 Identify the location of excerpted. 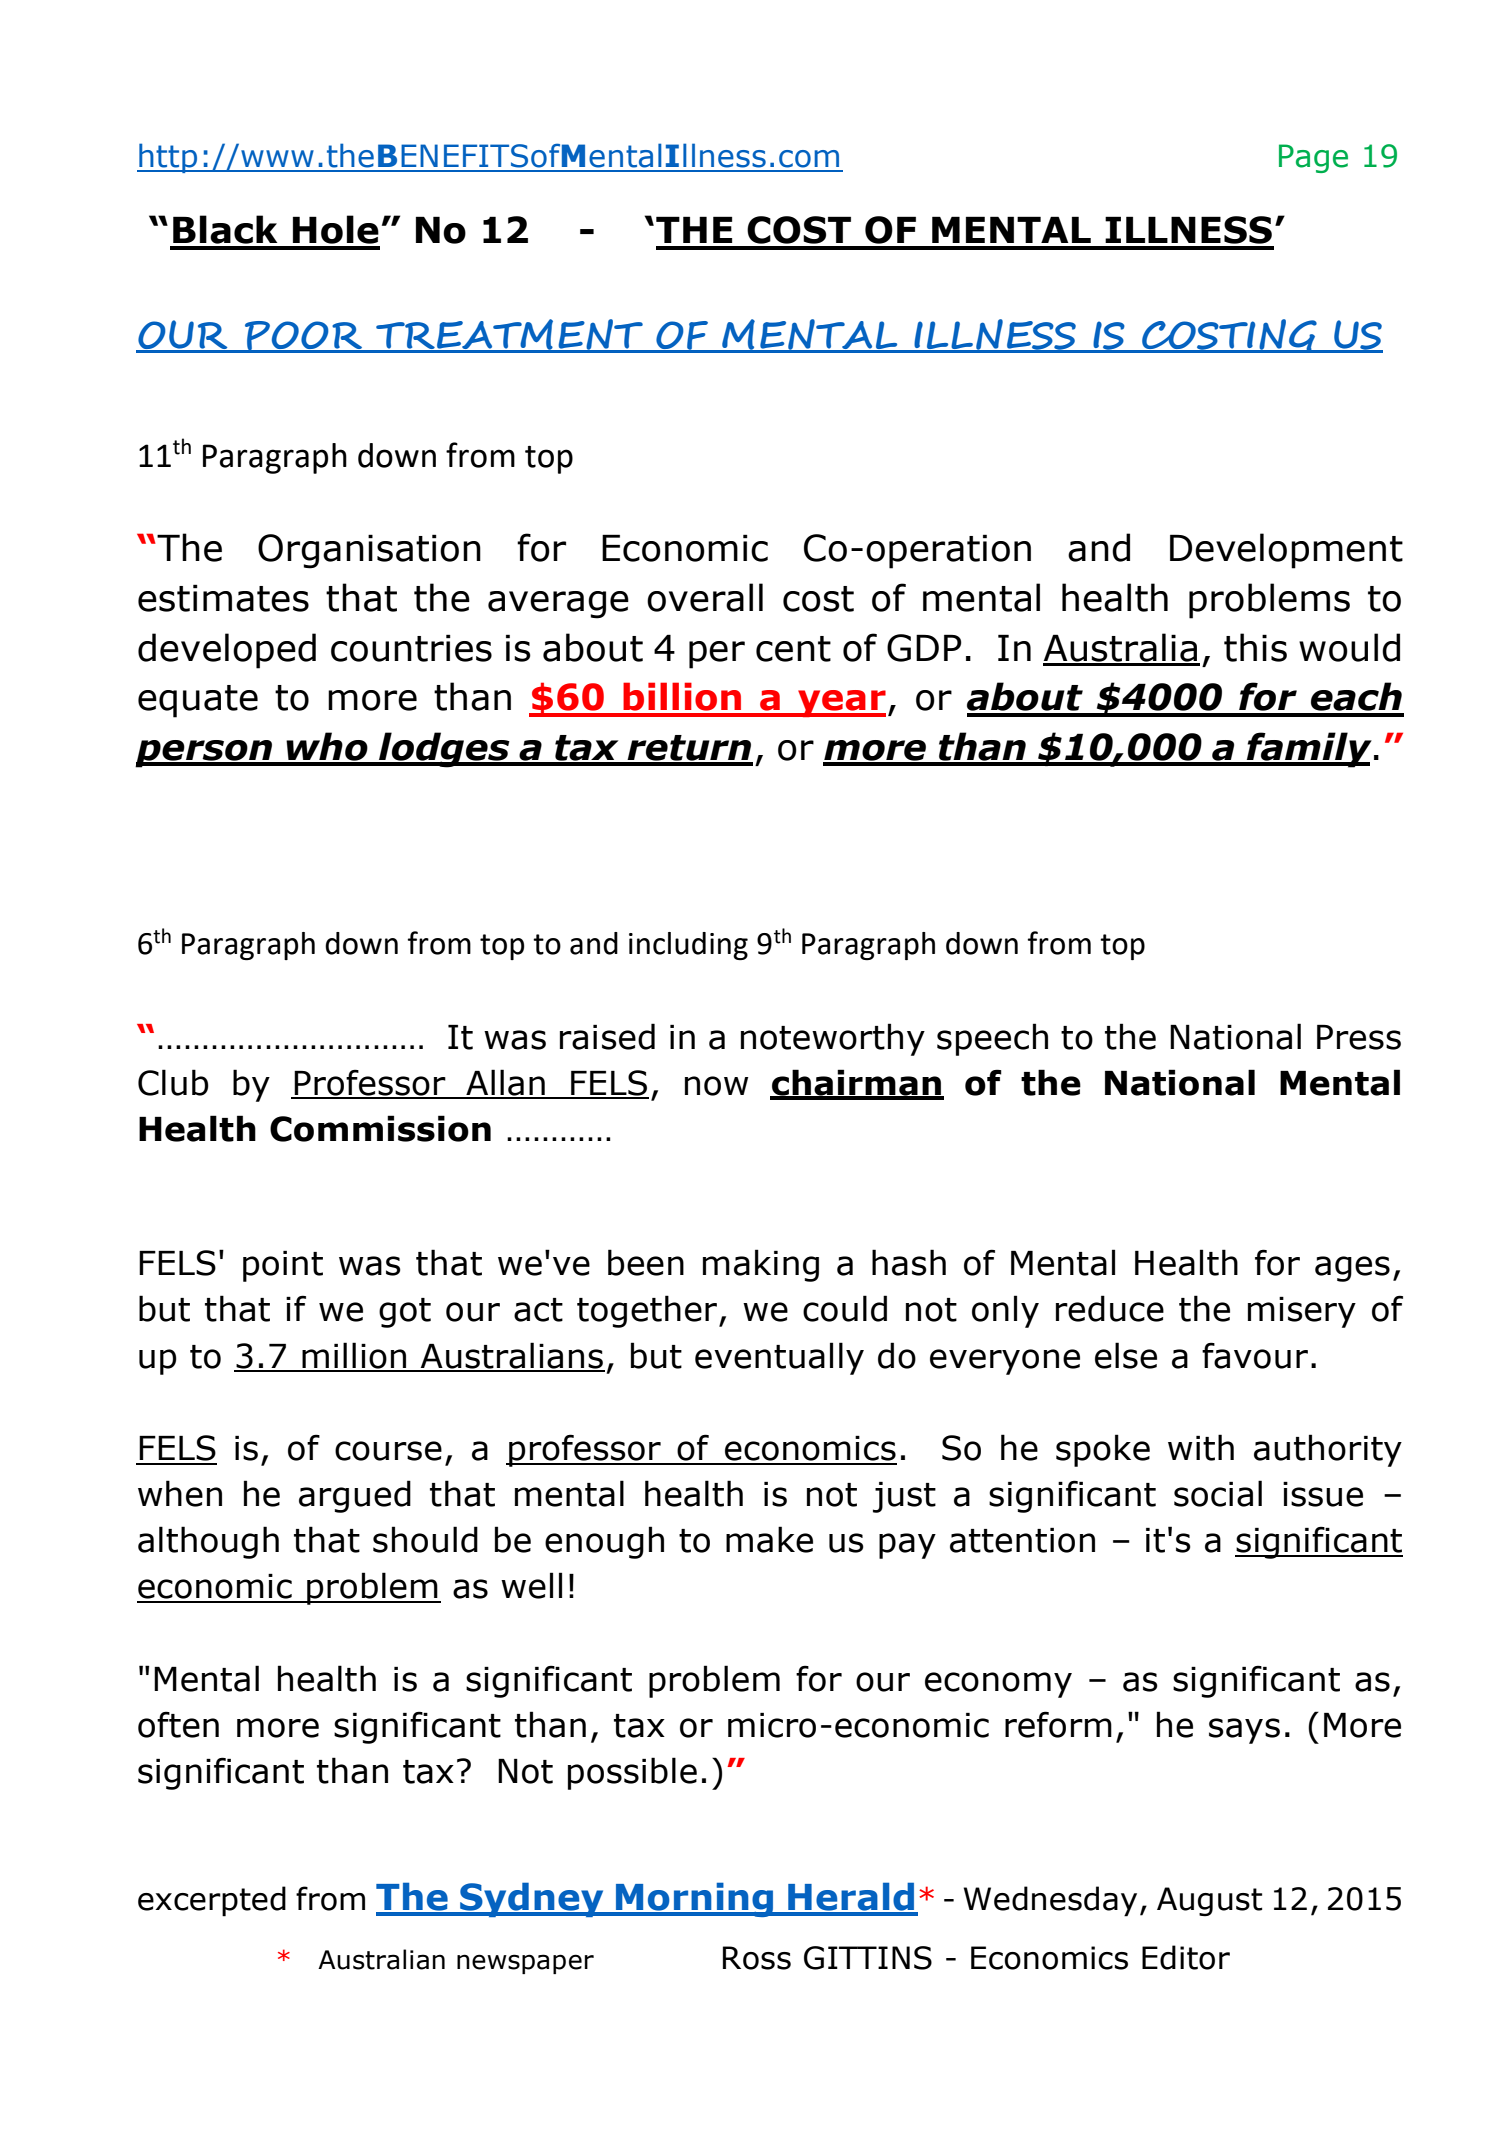
(212, 1901).
